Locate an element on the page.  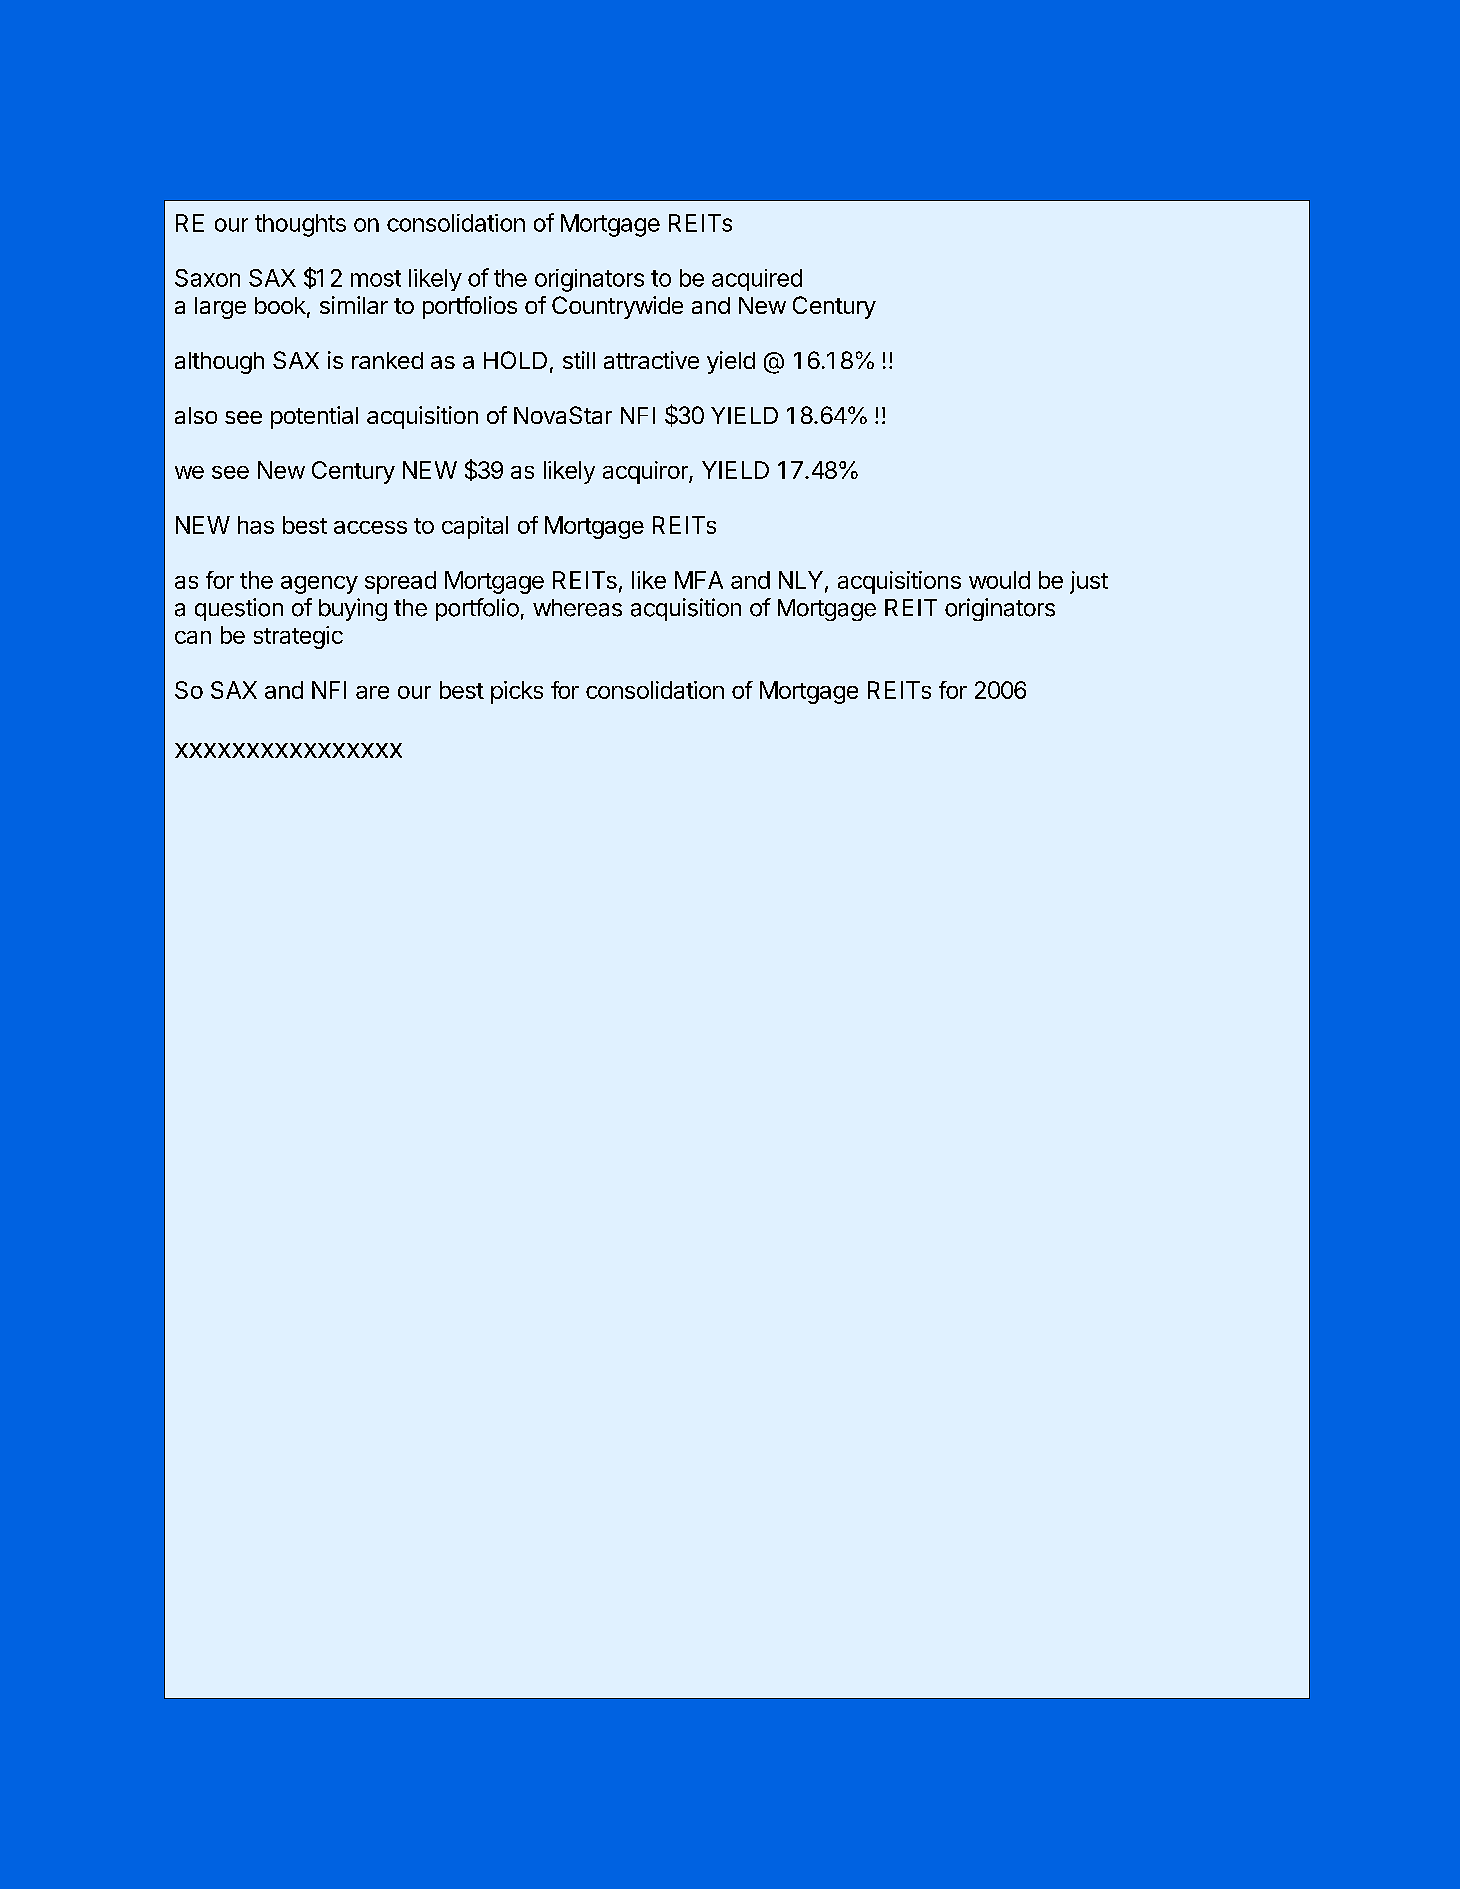
potential is located at coordinates (314, 417).
